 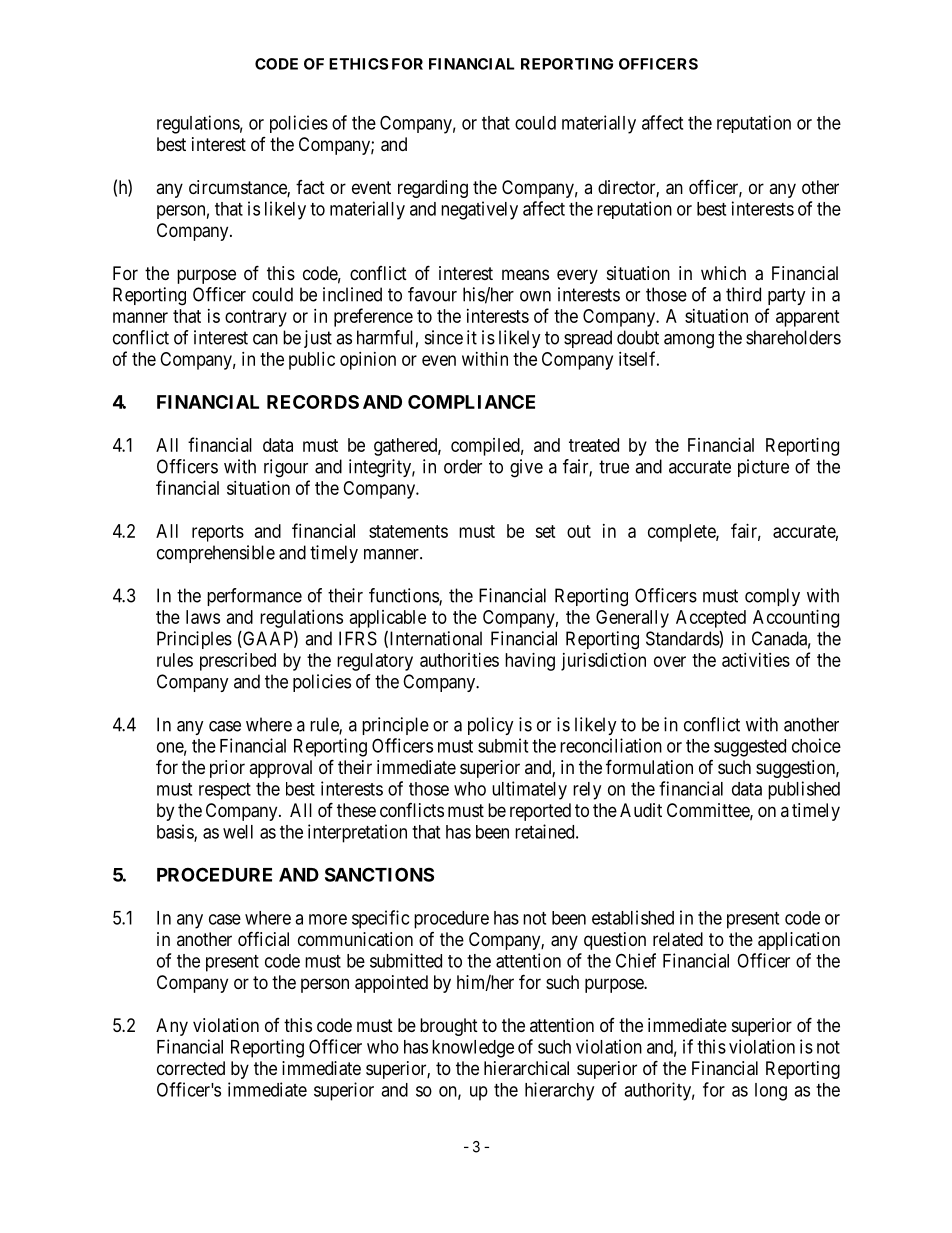 What do you see at coordinates (473, 1049) in the screenshot?
I see `knowledge` at bounding box center [473, 1049].
